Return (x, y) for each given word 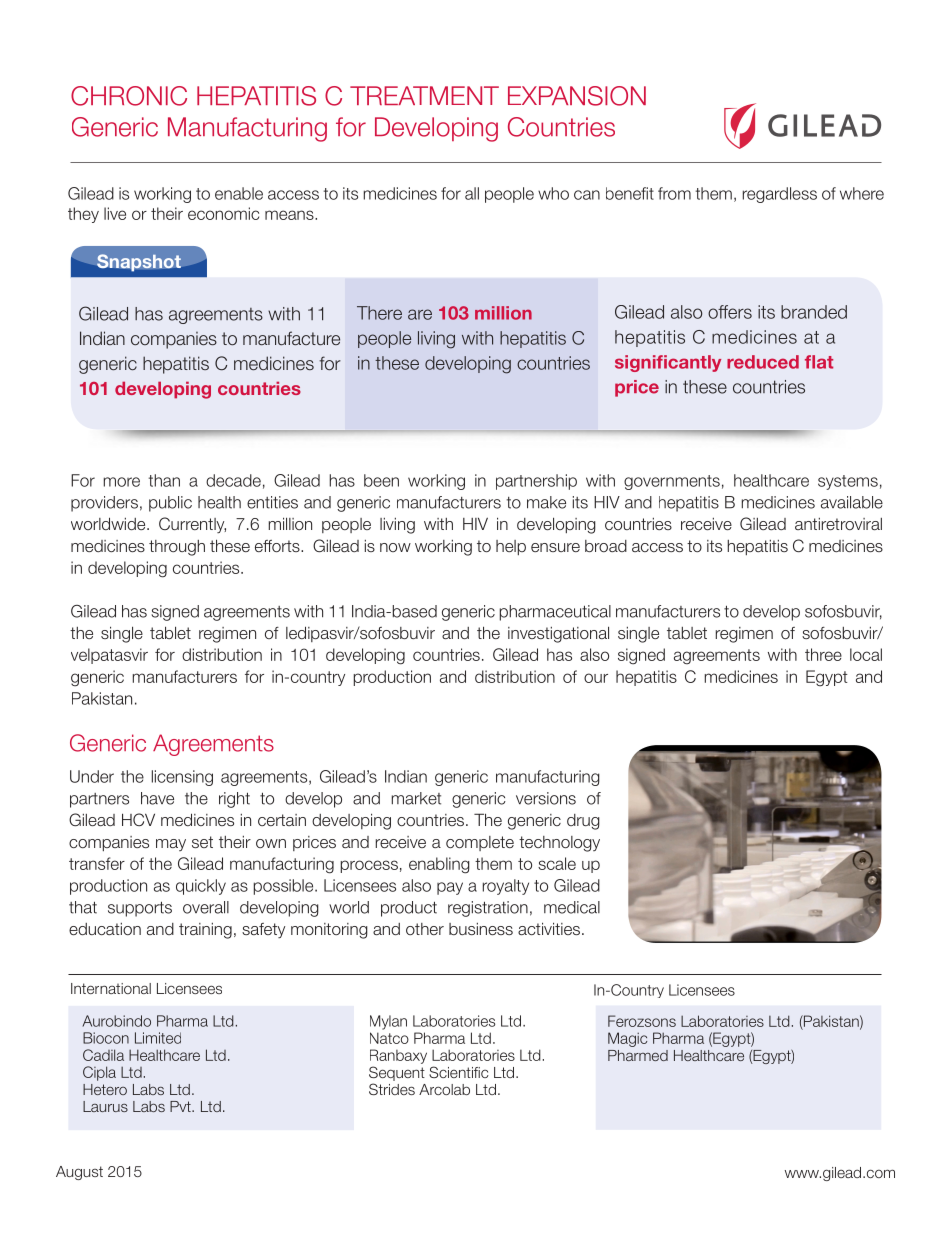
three (823, 654)
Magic (627, 1039)
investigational (558, 634)
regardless (780, 195)
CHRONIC (129, 96)
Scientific (459, 1072)
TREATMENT (424, 95)
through (177, 548)
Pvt (181, 1106)
